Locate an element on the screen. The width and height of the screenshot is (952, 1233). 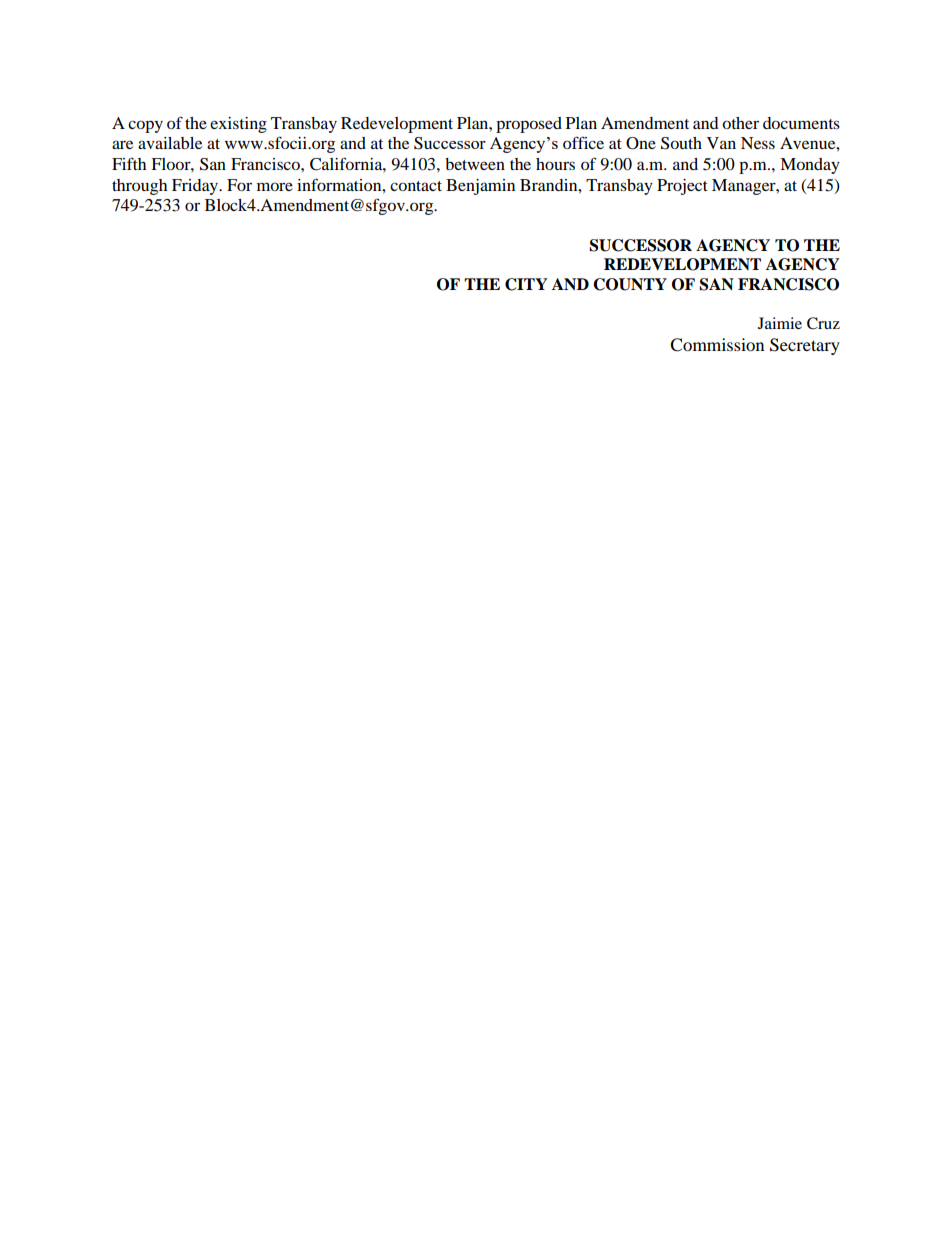
Benjamin is located at coordinates (480, 187).
